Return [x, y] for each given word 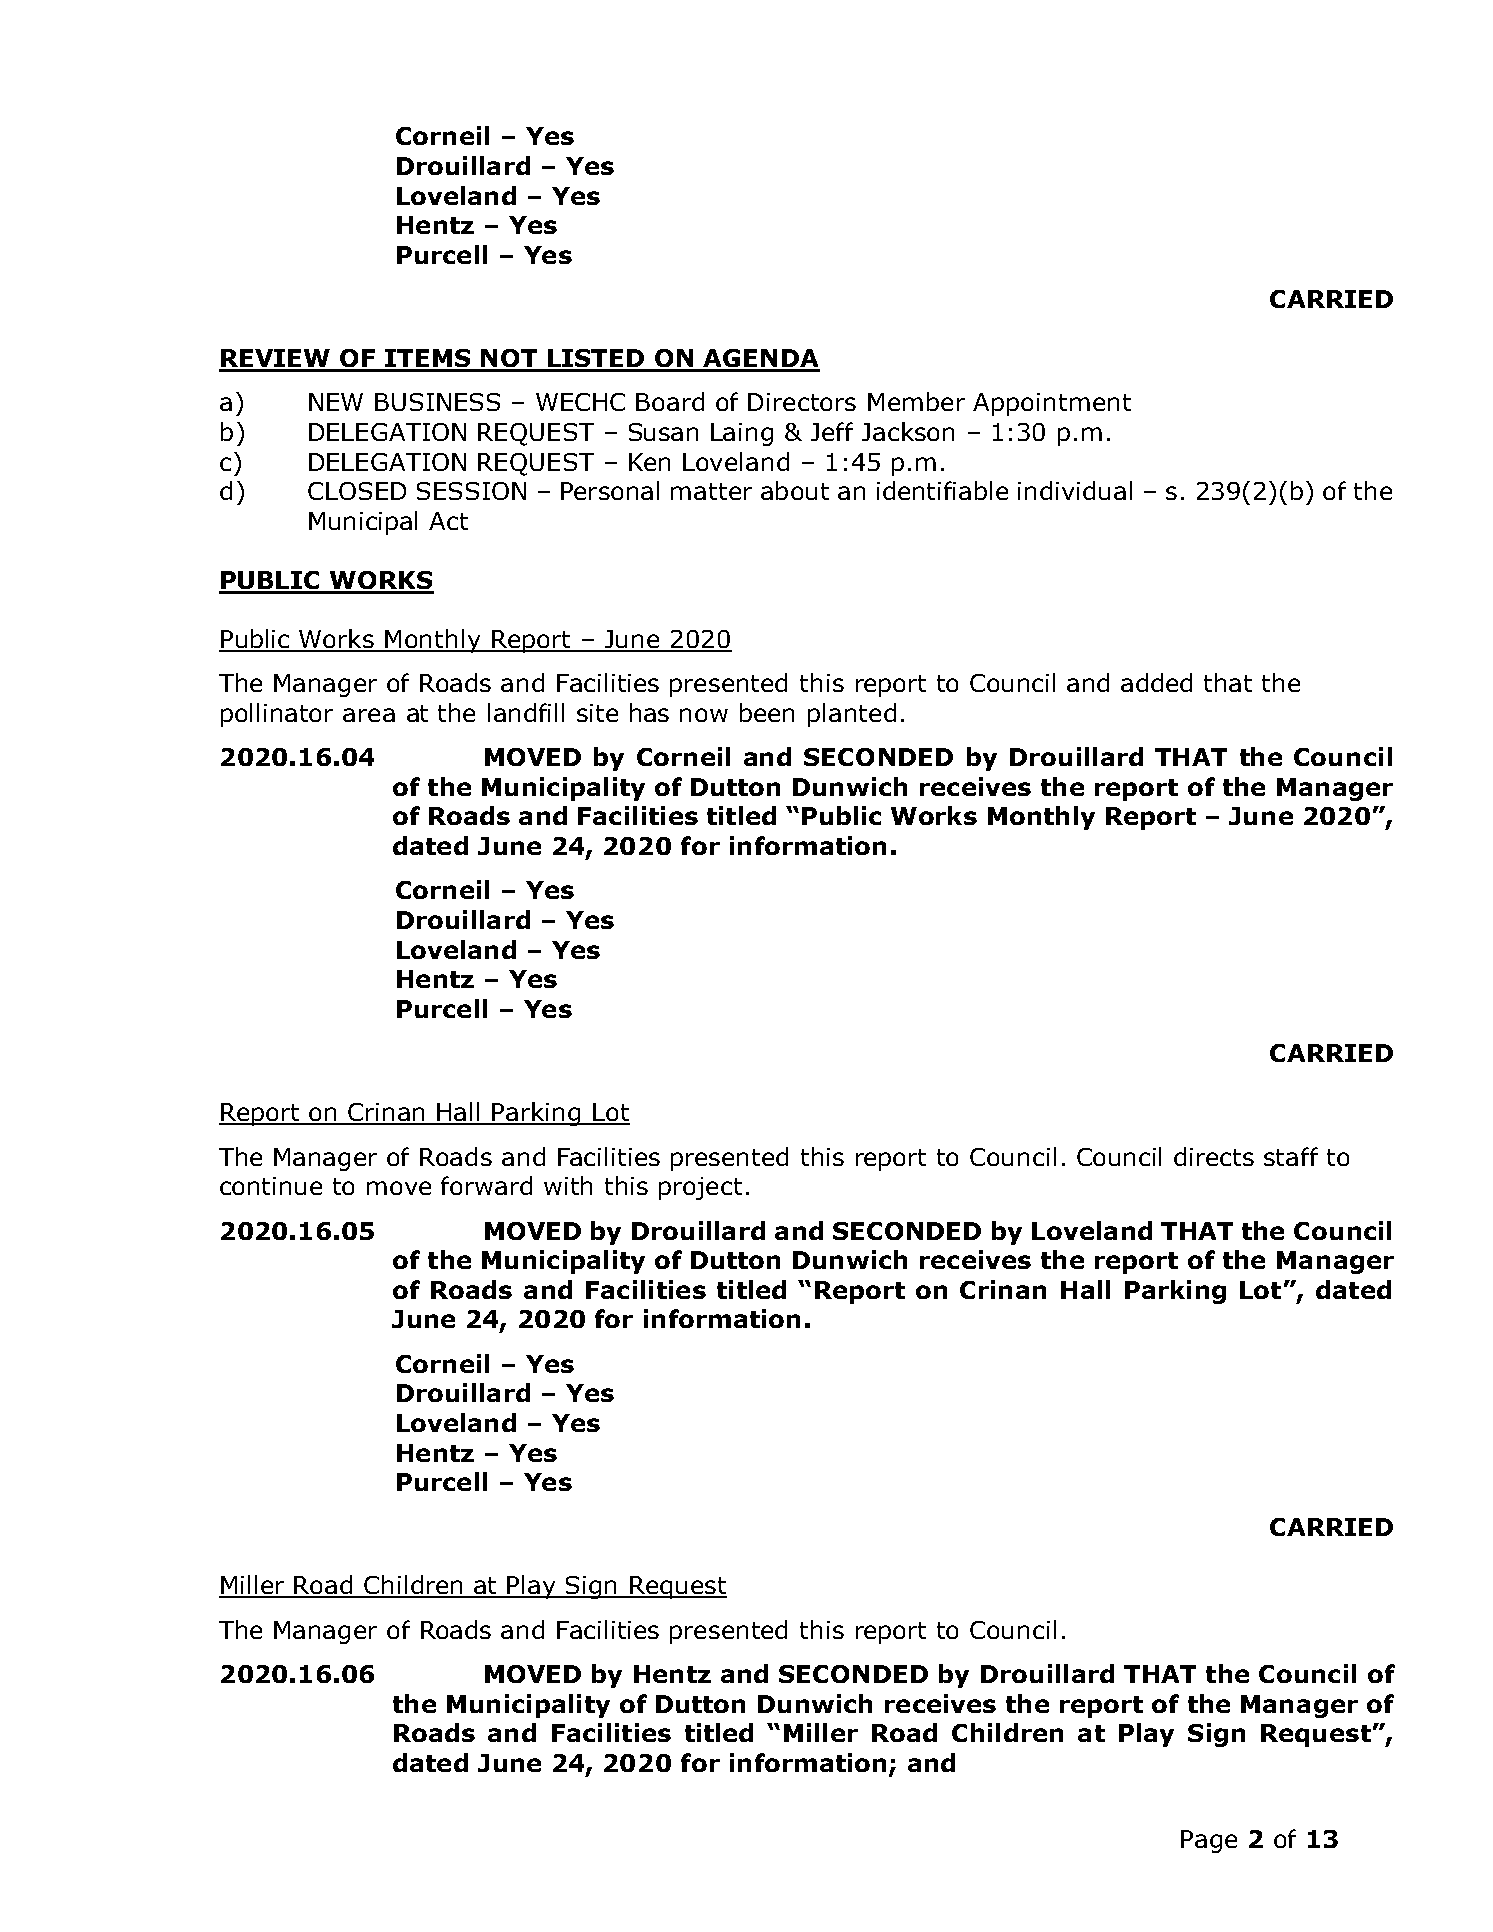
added [1156, 682]
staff [1291, 1156]
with [568, 1185]
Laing [742, 434]
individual [1075, 490]
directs [1214, 1156]
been [767, 712]
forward [486, 1185]
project [700, 1188]
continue [271, 1186]
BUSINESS [437, 402]
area [369, 715]
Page [1209, 1841]
